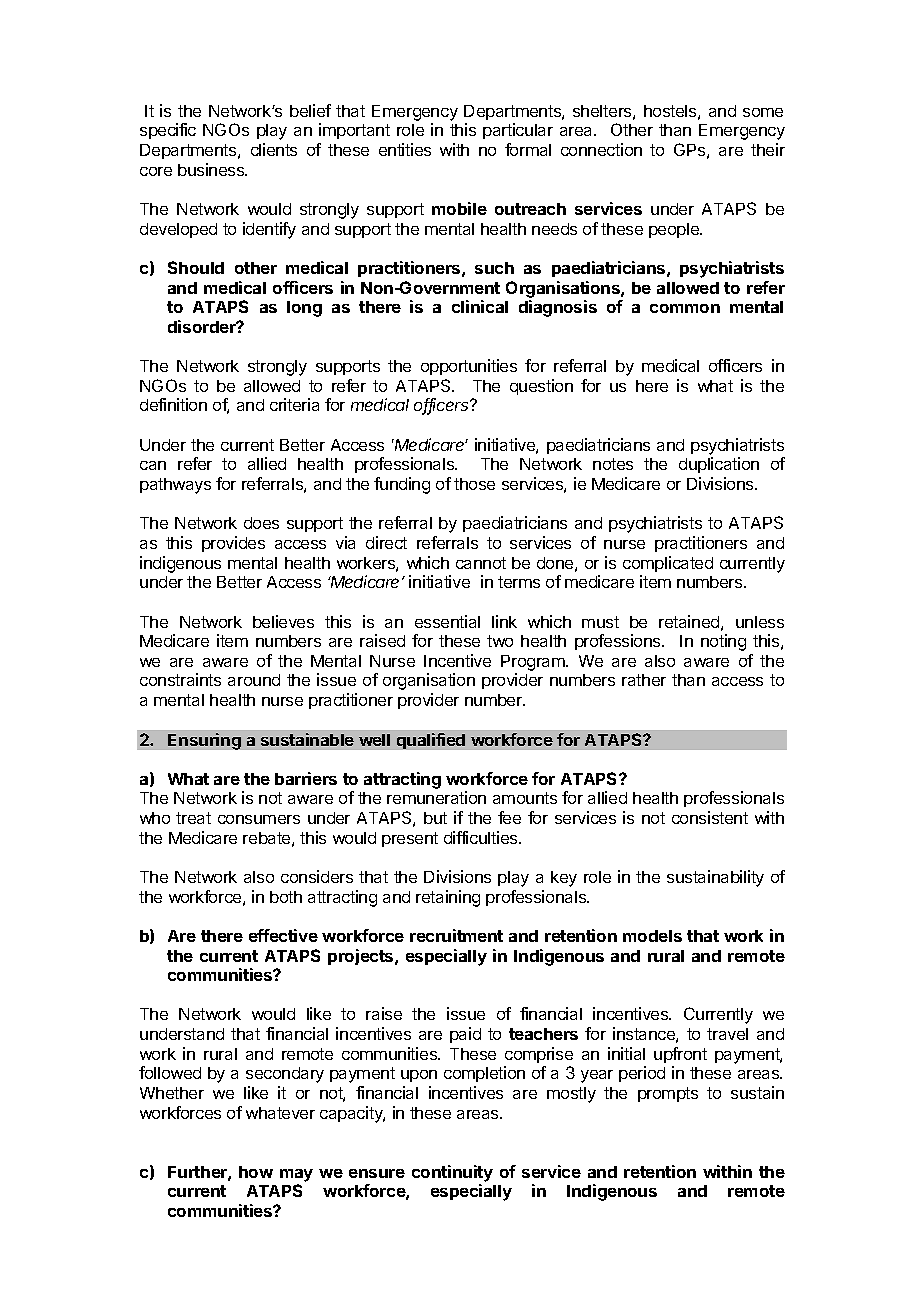 The image size is (924, 1308). Describe the element at coordinates (768, 149) in the screenshot. I see `their` at that location.
